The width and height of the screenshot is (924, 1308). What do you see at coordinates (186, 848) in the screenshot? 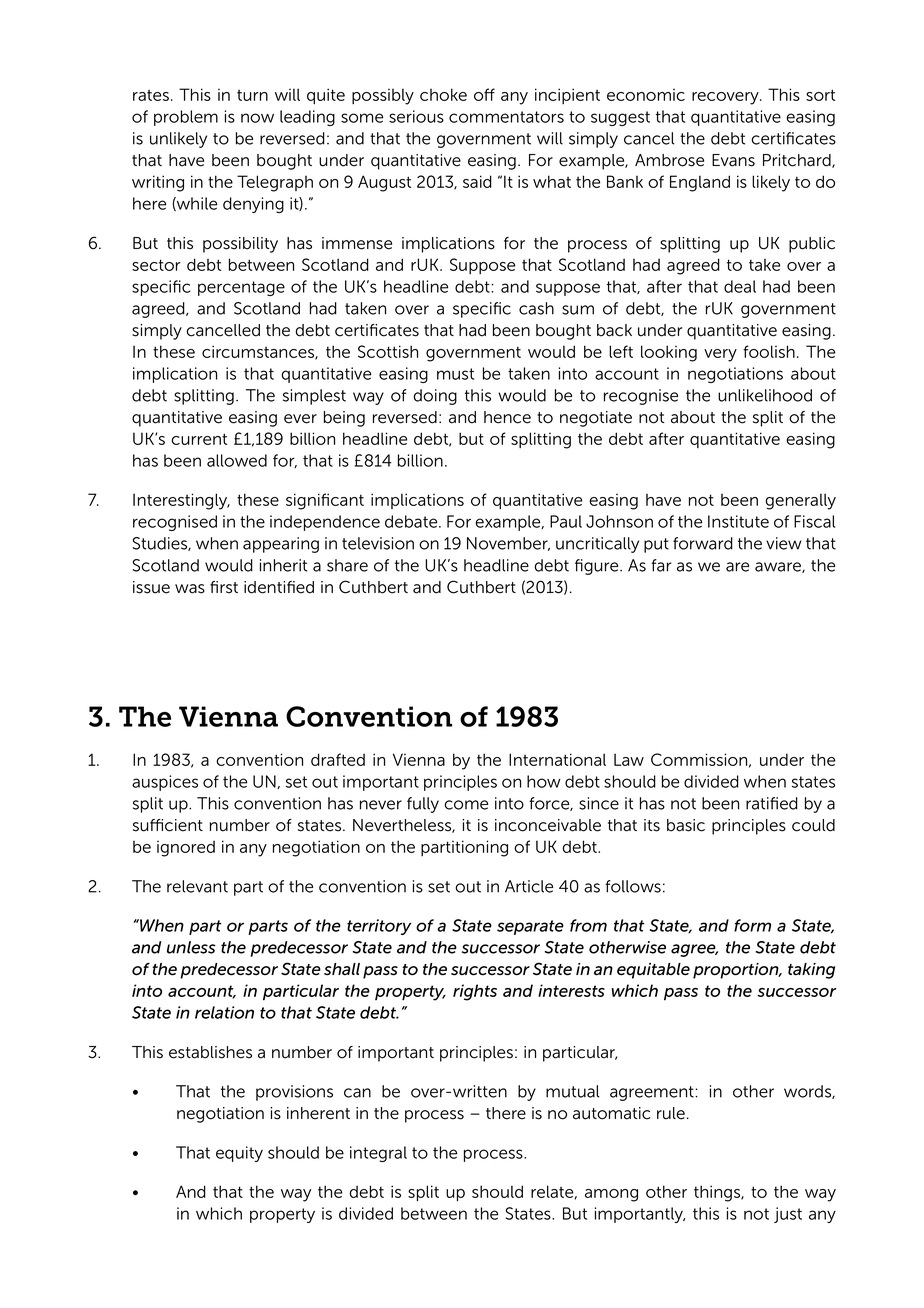
I see `ignored` at bounding box center [186, 848].
